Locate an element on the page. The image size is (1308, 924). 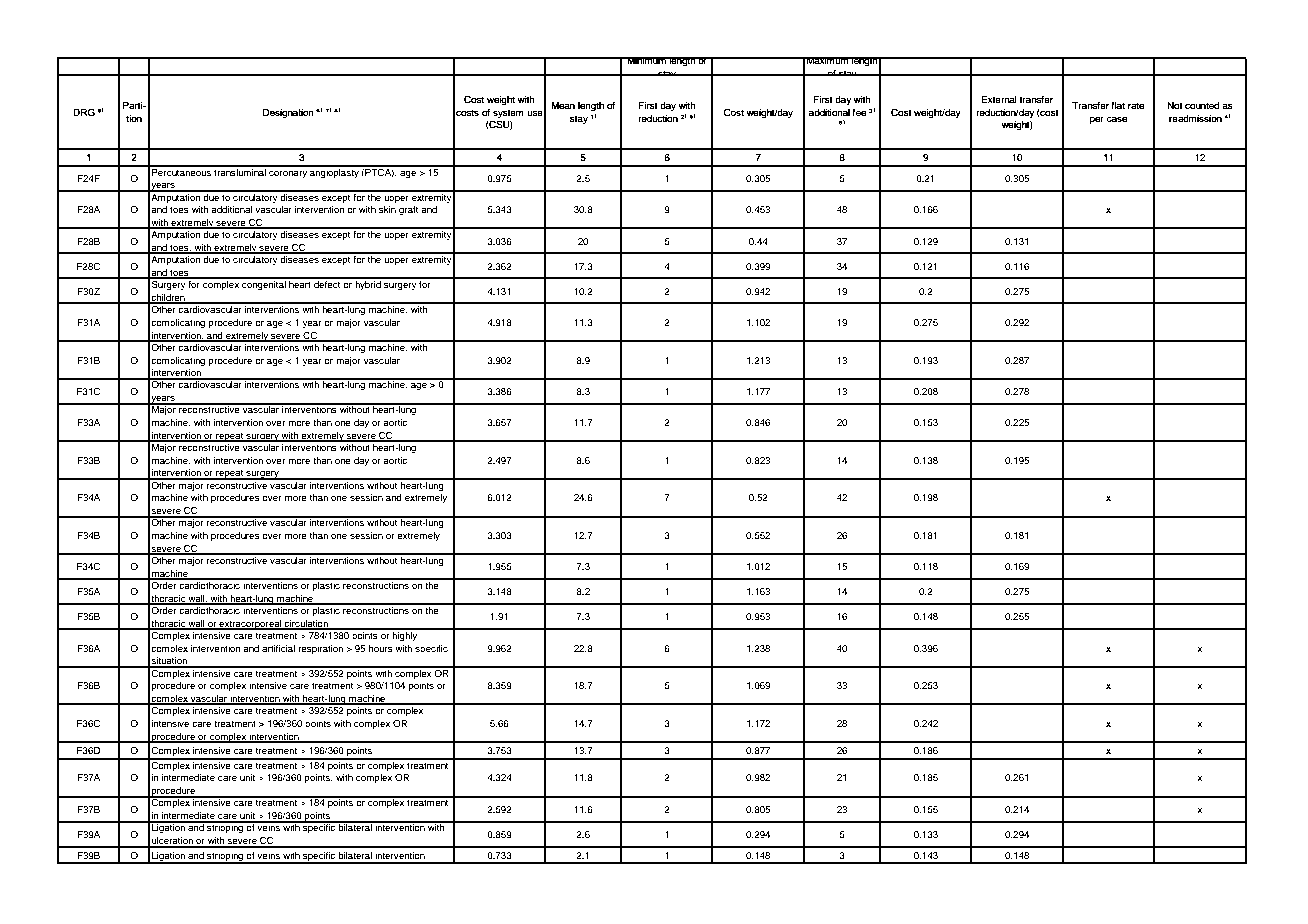
hours is located at coordinates (381, 648).
